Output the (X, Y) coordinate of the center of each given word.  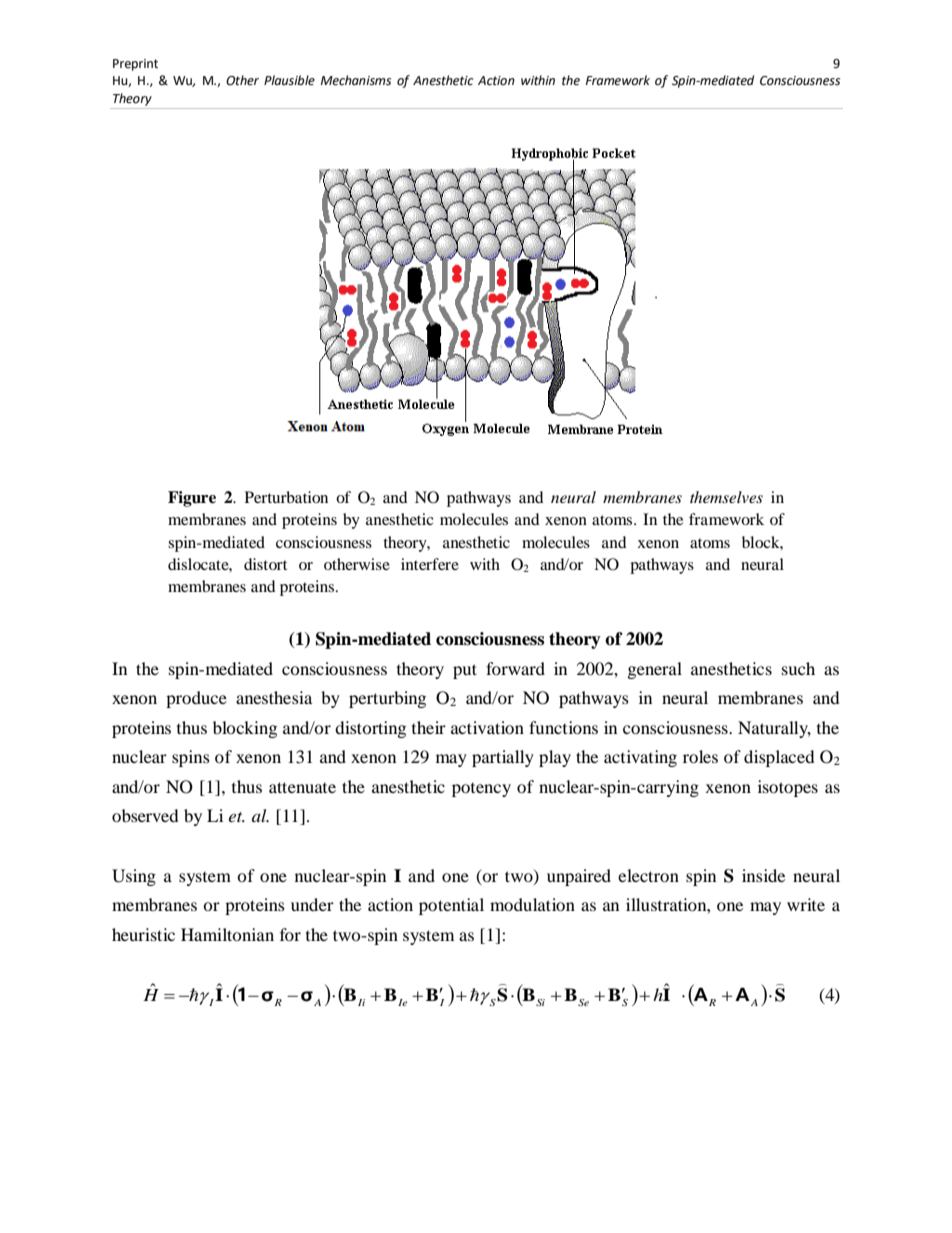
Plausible (289, 80)
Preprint (135, 65)
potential (451, 906)
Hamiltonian (227, 934)
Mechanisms (356, 80)
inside (763, 875)
